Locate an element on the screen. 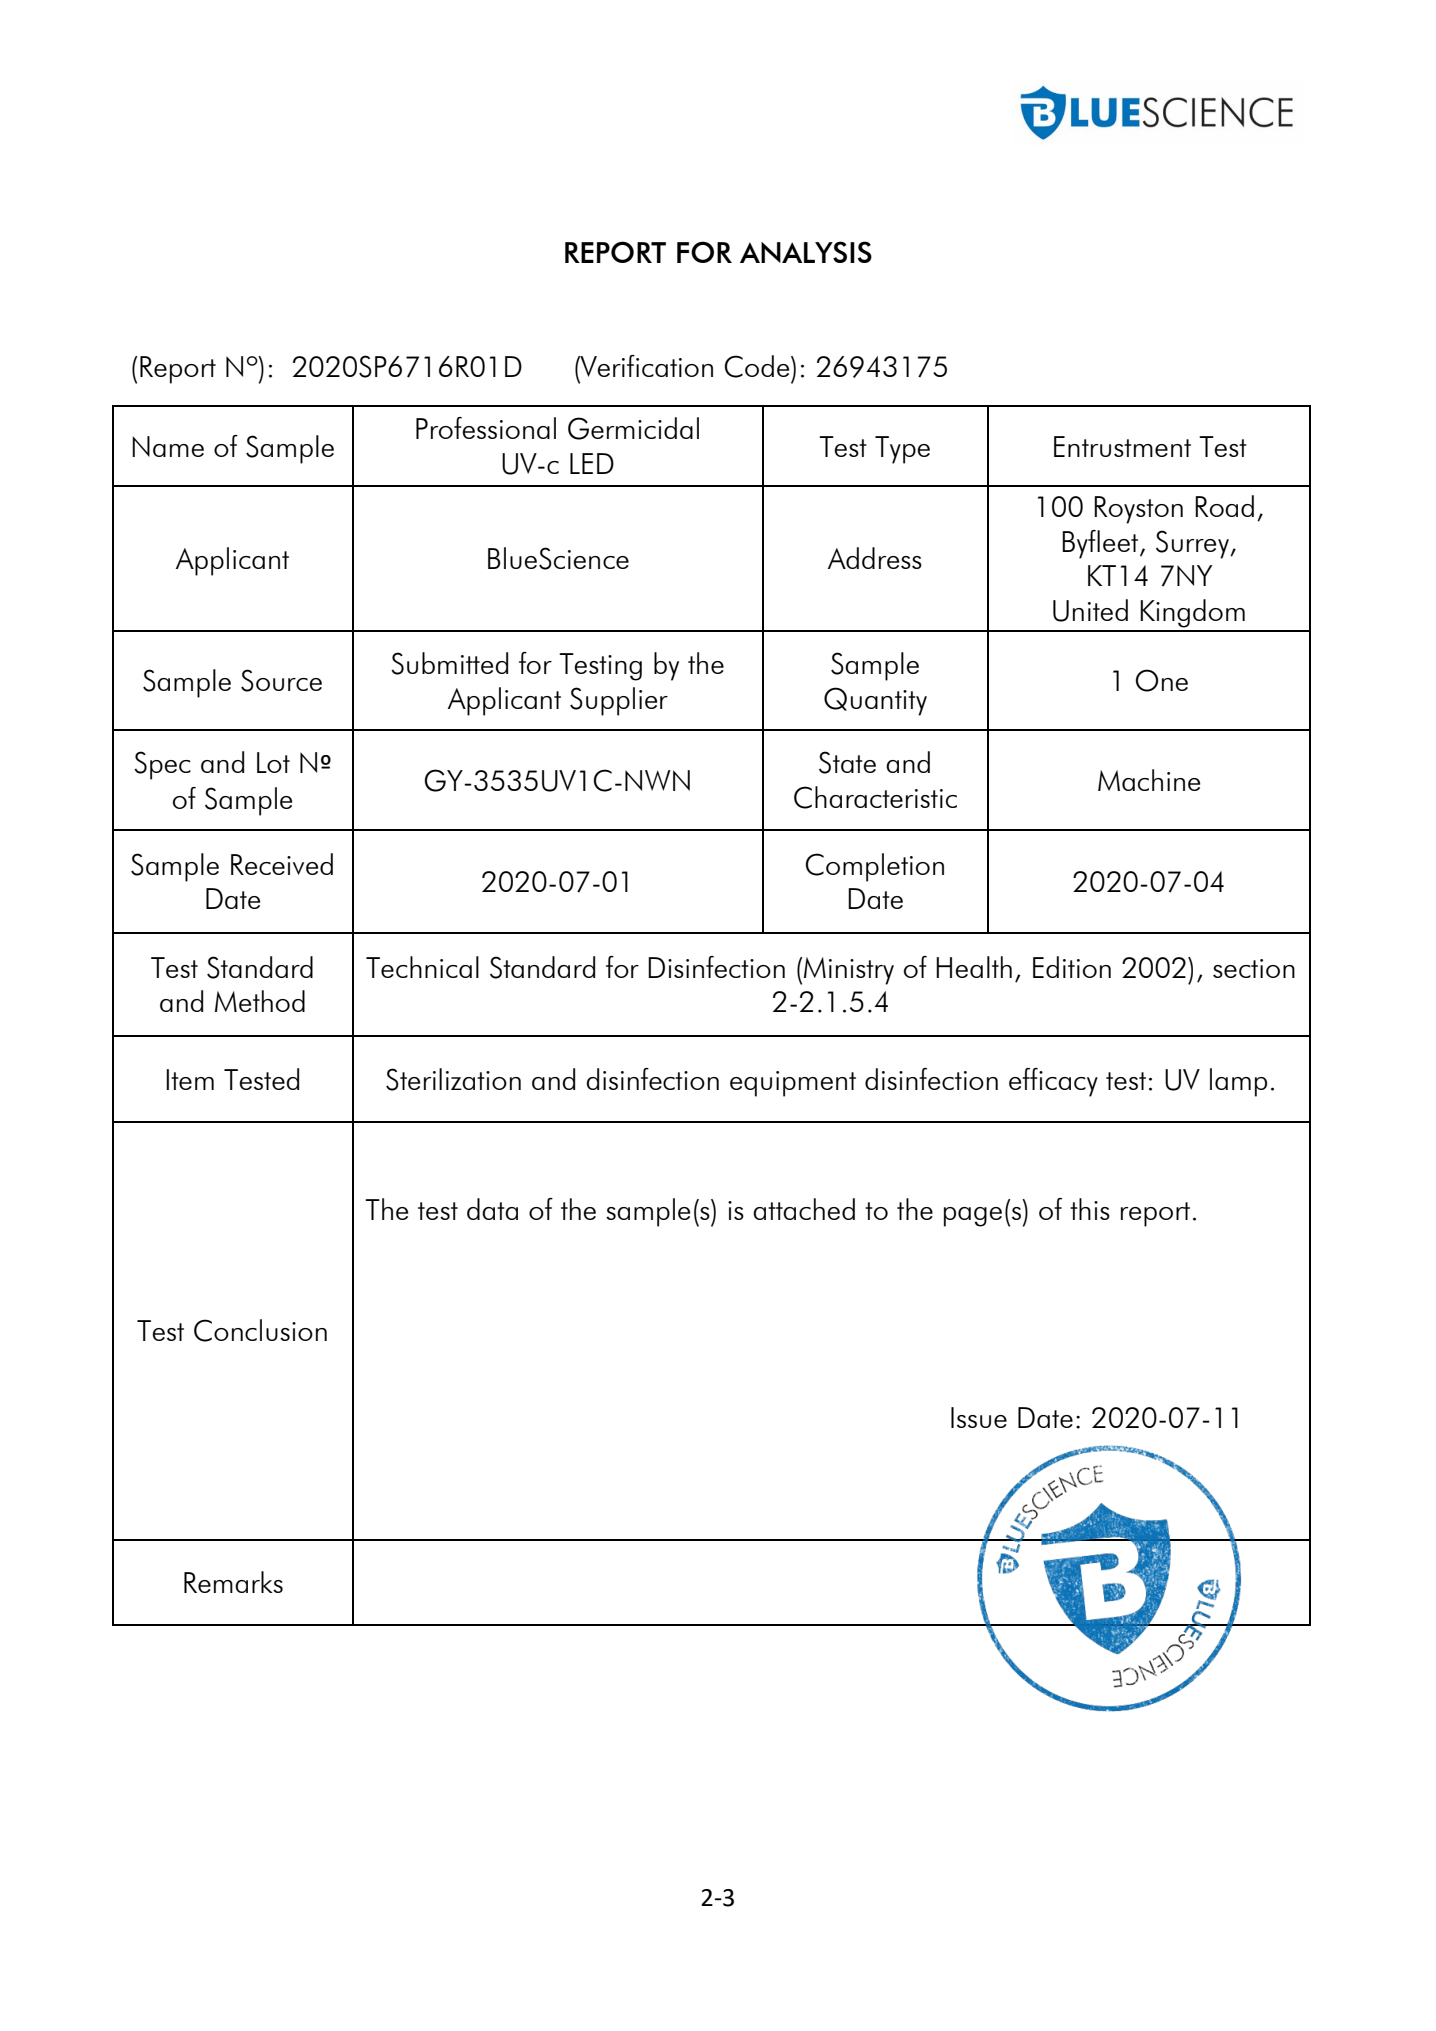  Remarks is located at coordinates (233, 1582).
